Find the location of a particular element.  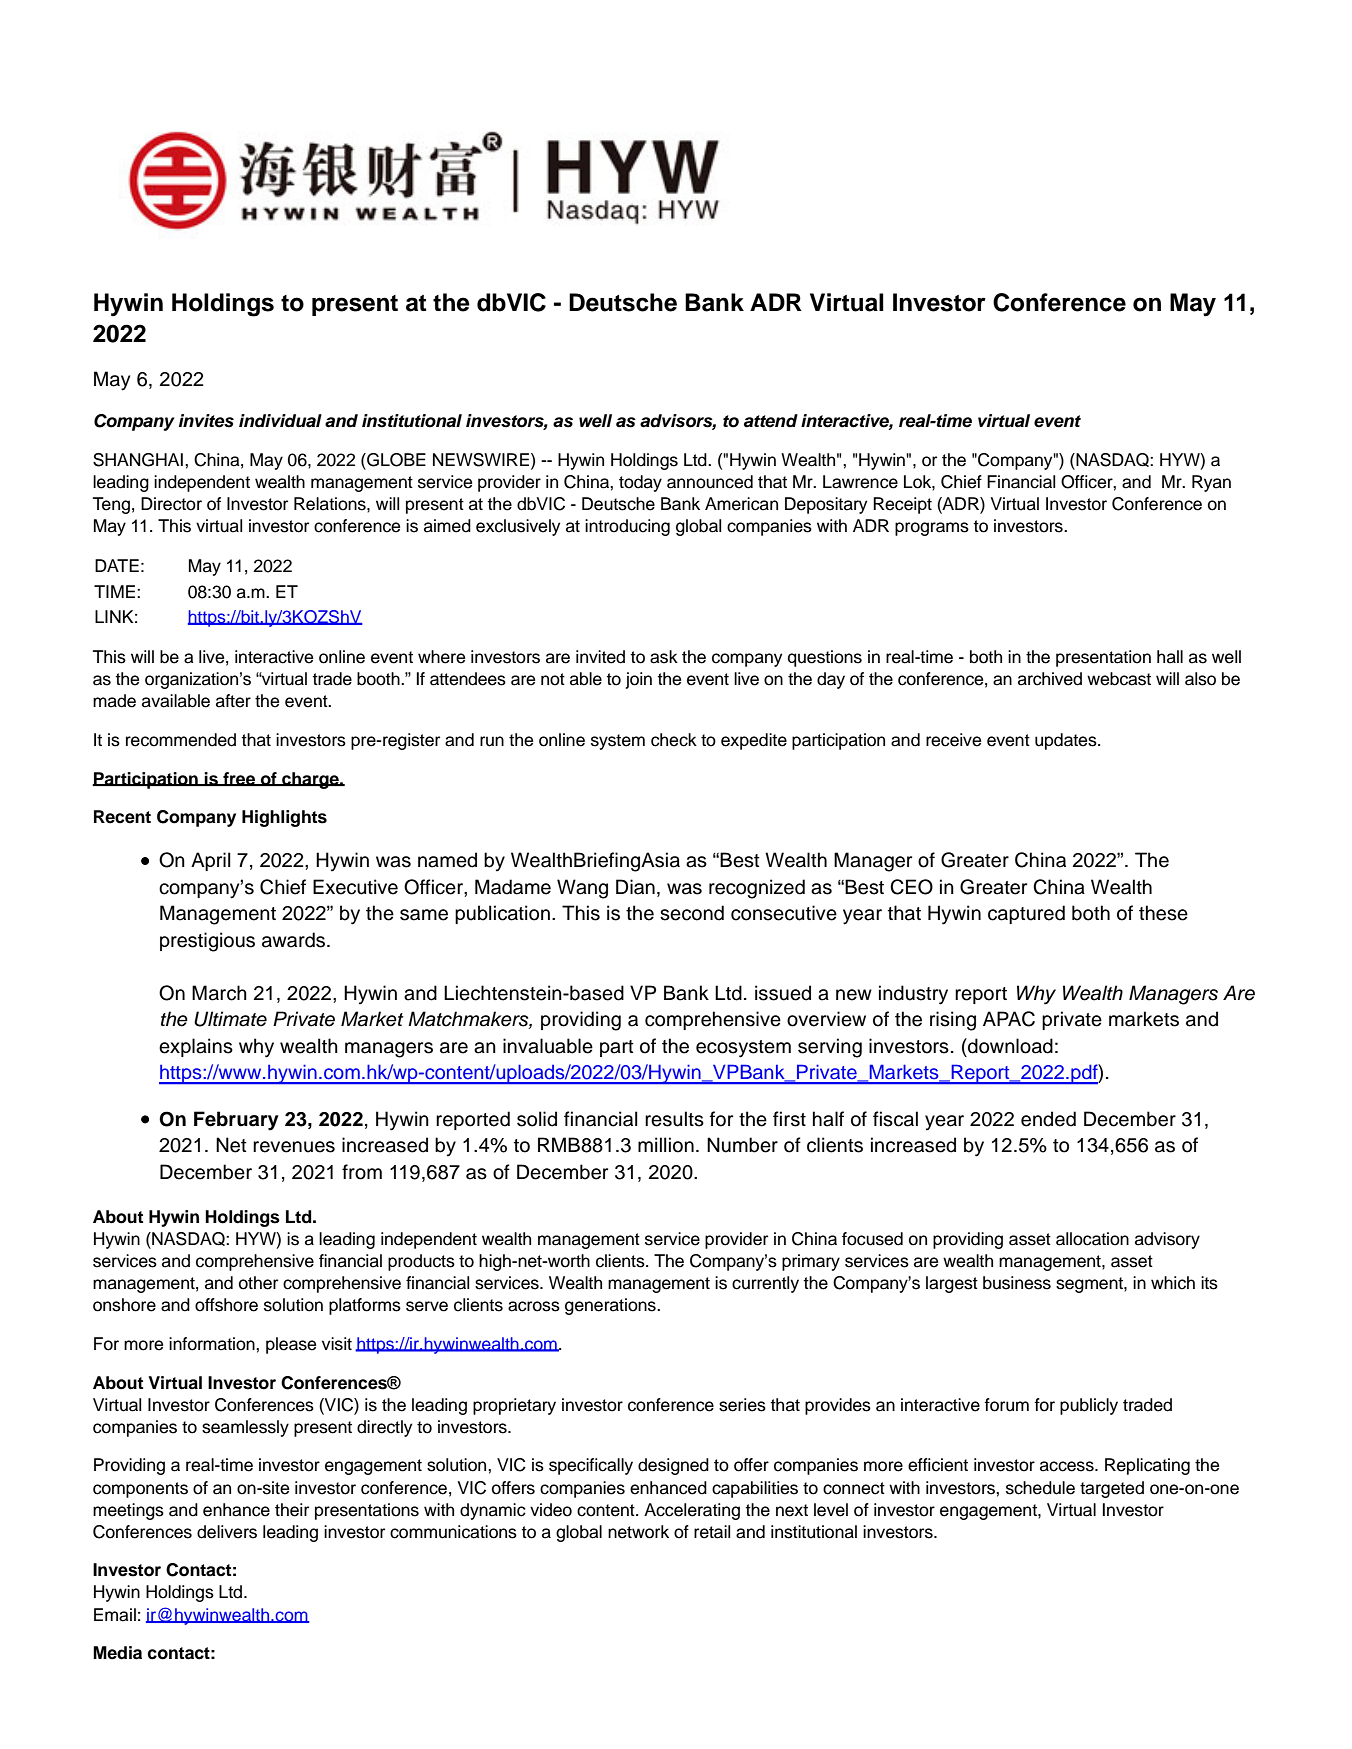

archived is located at coordinates (1050, 679).
